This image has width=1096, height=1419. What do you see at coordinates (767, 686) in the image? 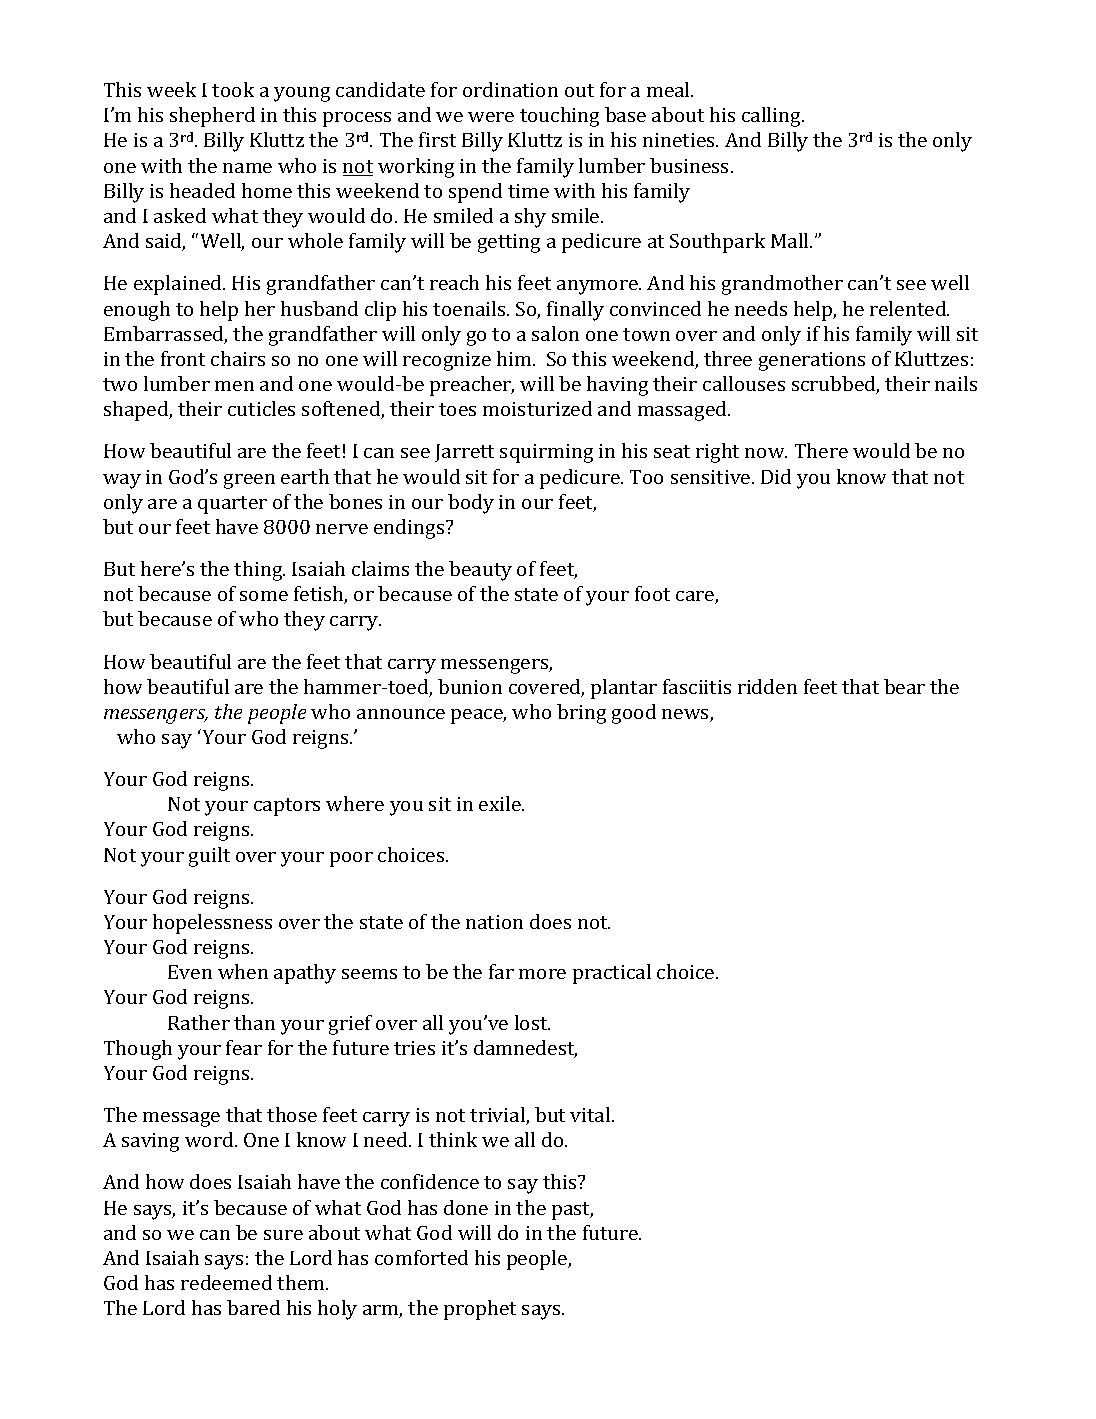
I see `ridden` at bounding box center [767, 686].
